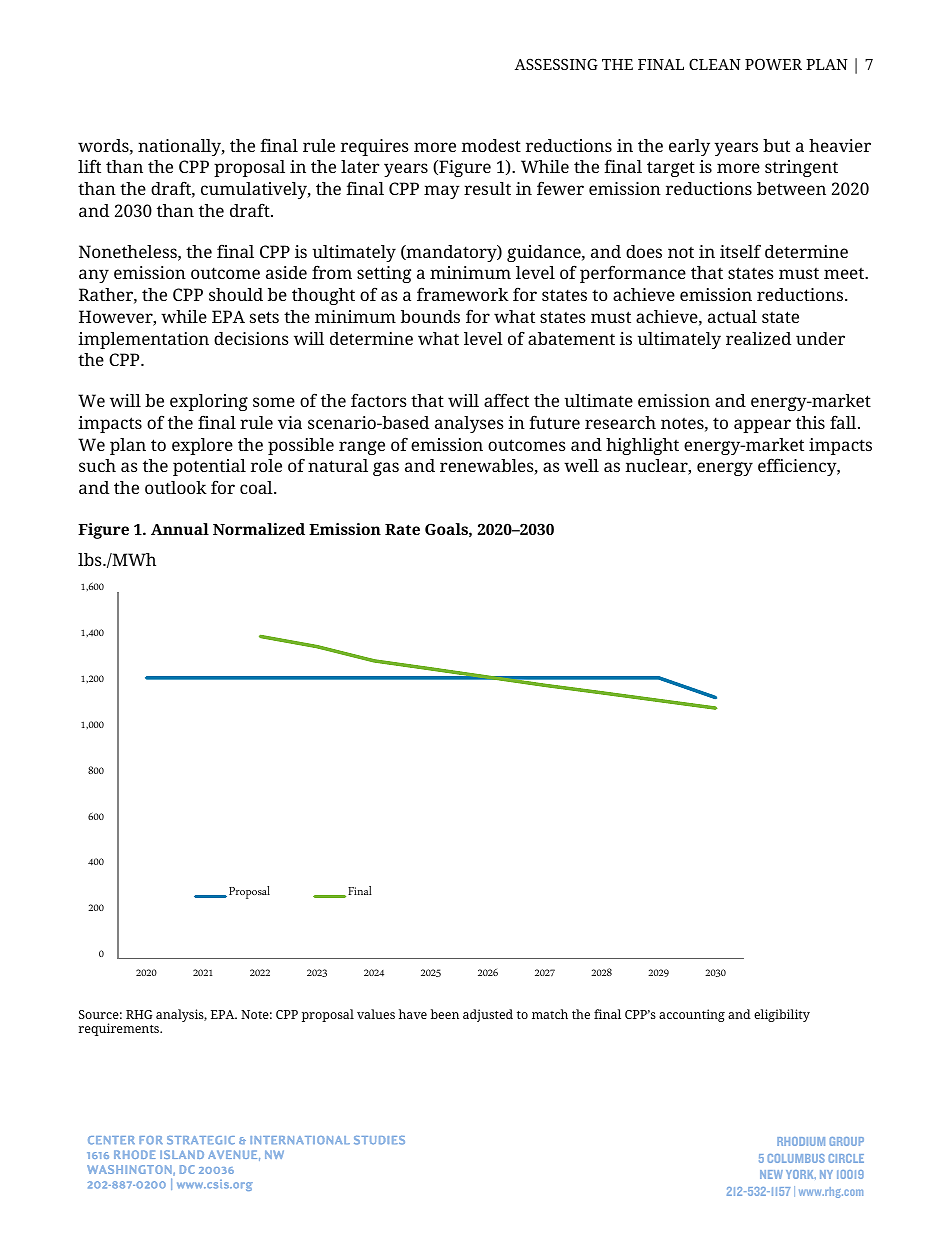  What do you see at coordinates (182, 1154) in the screenshot?
I see `ISLAND` at bounding box center [182, 1154].
